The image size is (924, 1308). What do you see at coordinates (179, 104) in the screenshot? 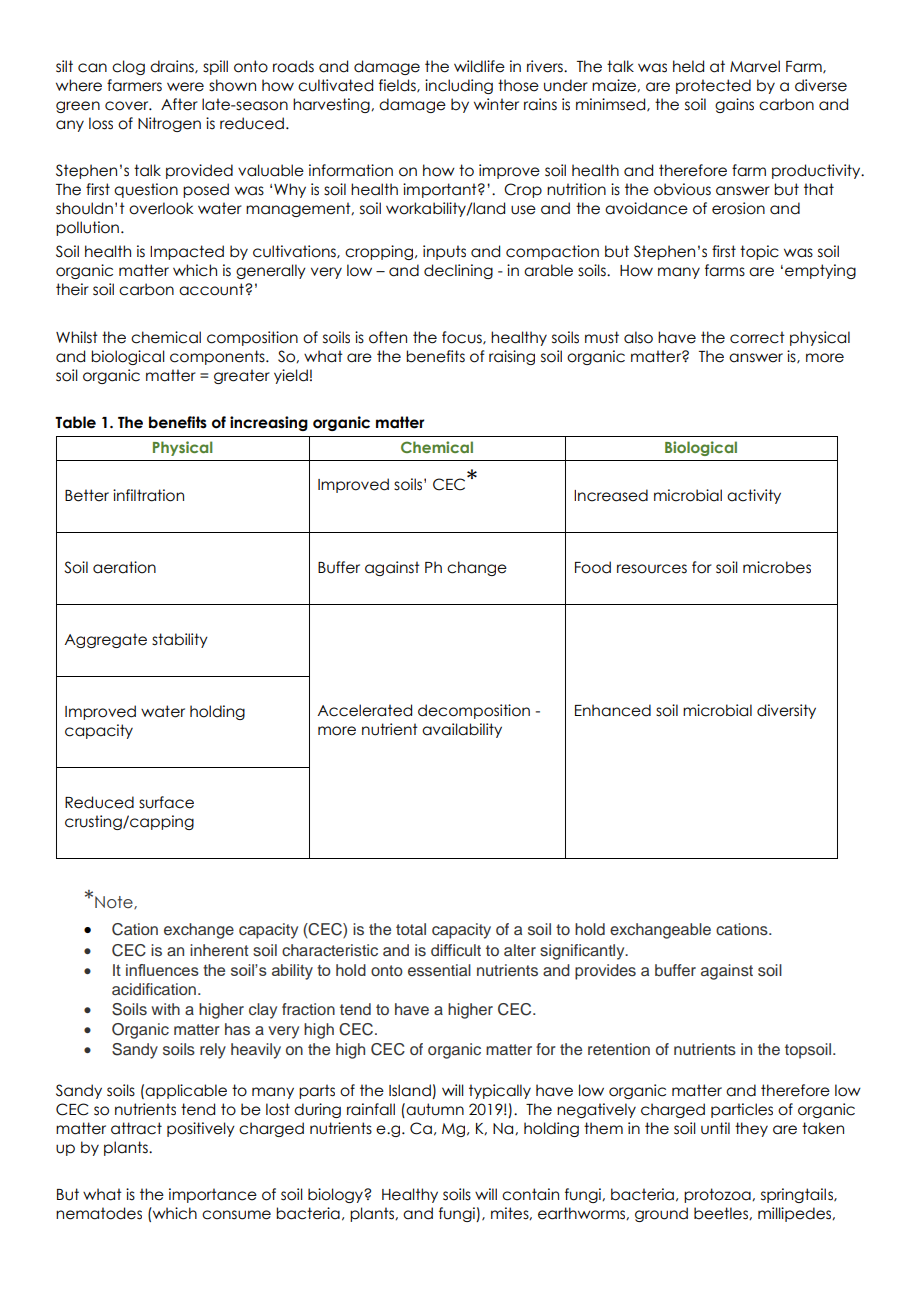
I see `After` at bounding box center [179, 104].
